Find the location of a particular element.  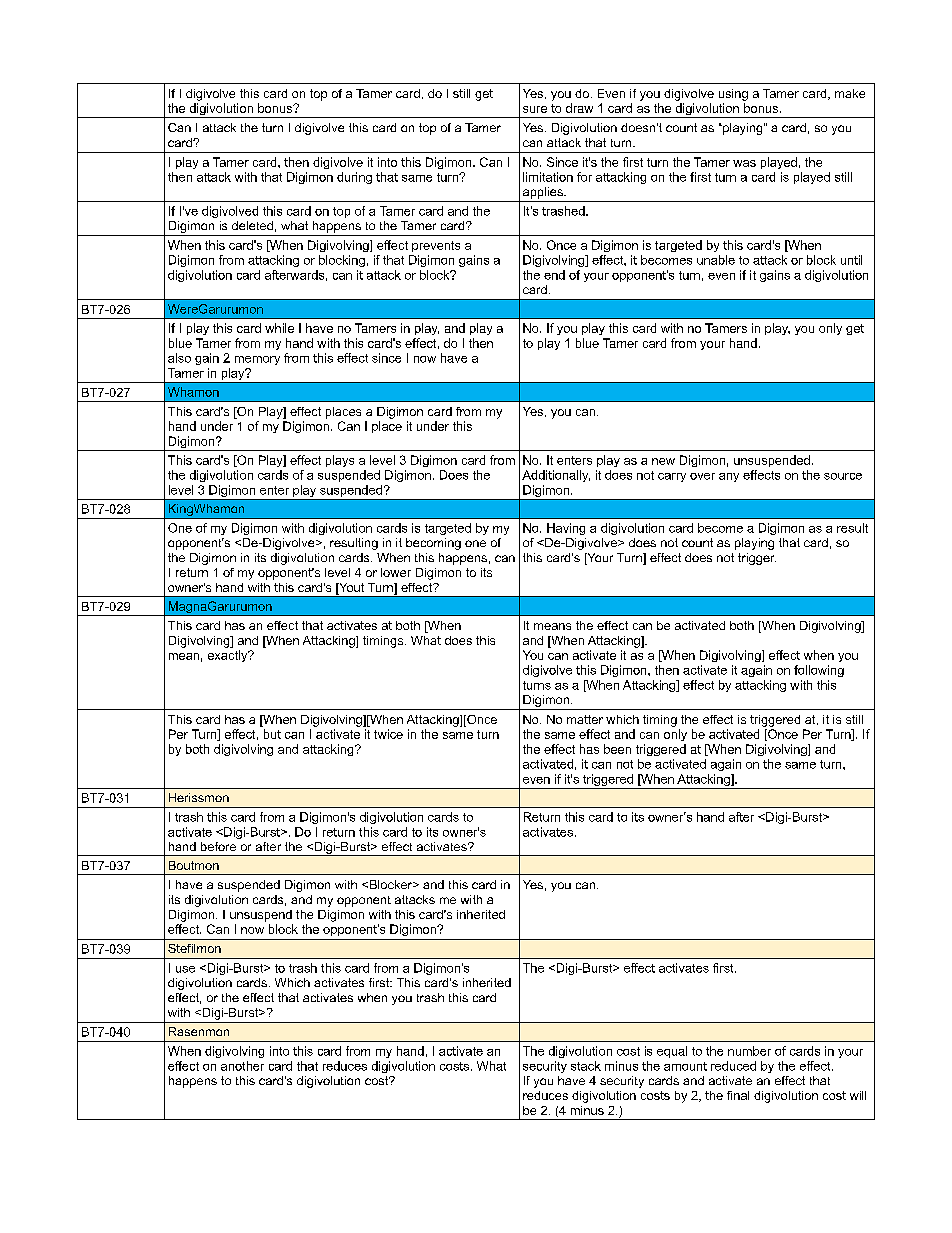

following is located at coordinates (819, 671).
